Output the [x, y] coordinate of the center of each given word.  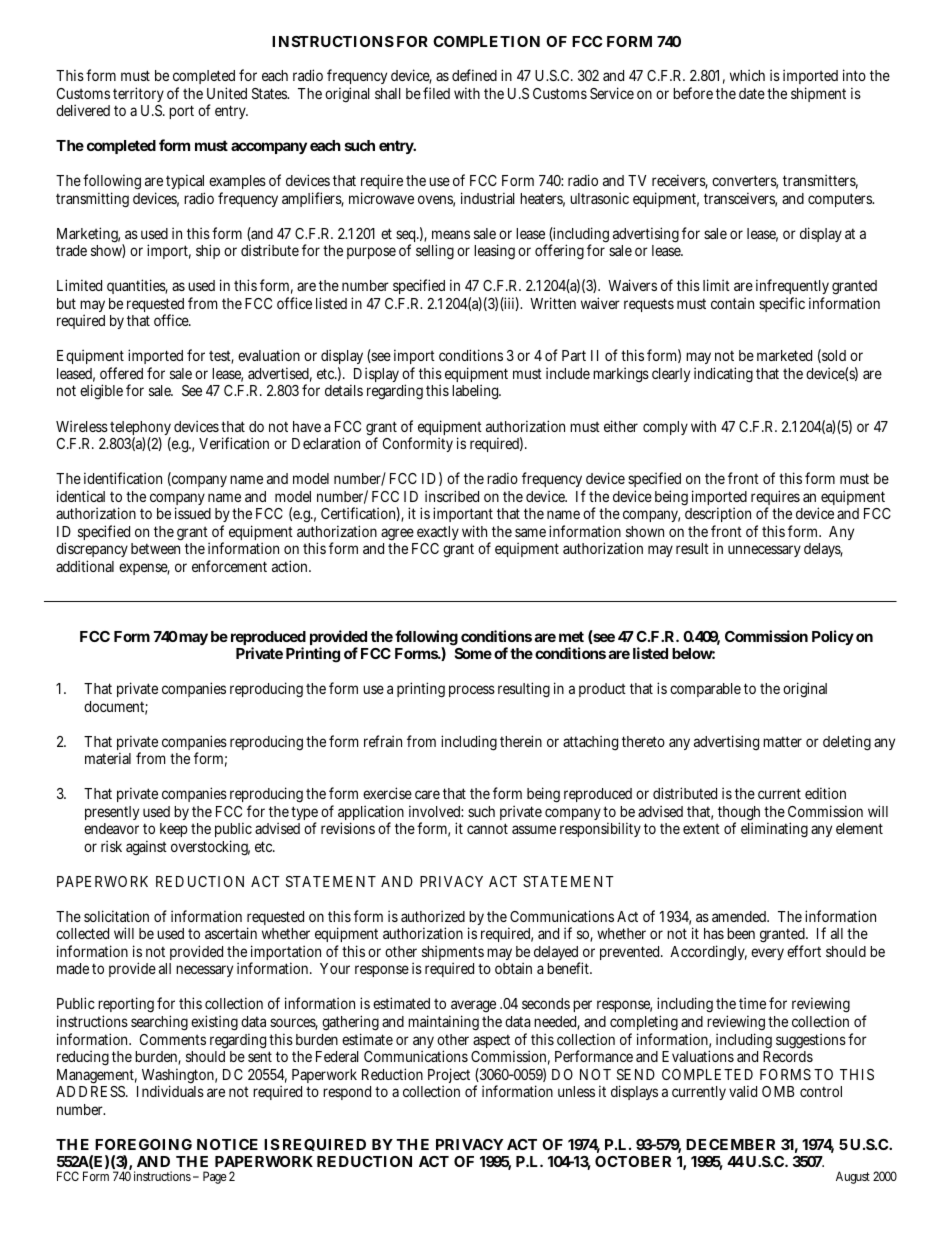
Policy [833, 637]
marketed [784, 355]
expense [144, 569]
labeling [476, 392]
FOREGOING [143, 1144]
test [221, 357]
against [146, 848]
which [747, 75]
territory [138, 96]
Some [473, 653]
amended [740, 916]
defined [474, 75]
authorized [433, 916]
